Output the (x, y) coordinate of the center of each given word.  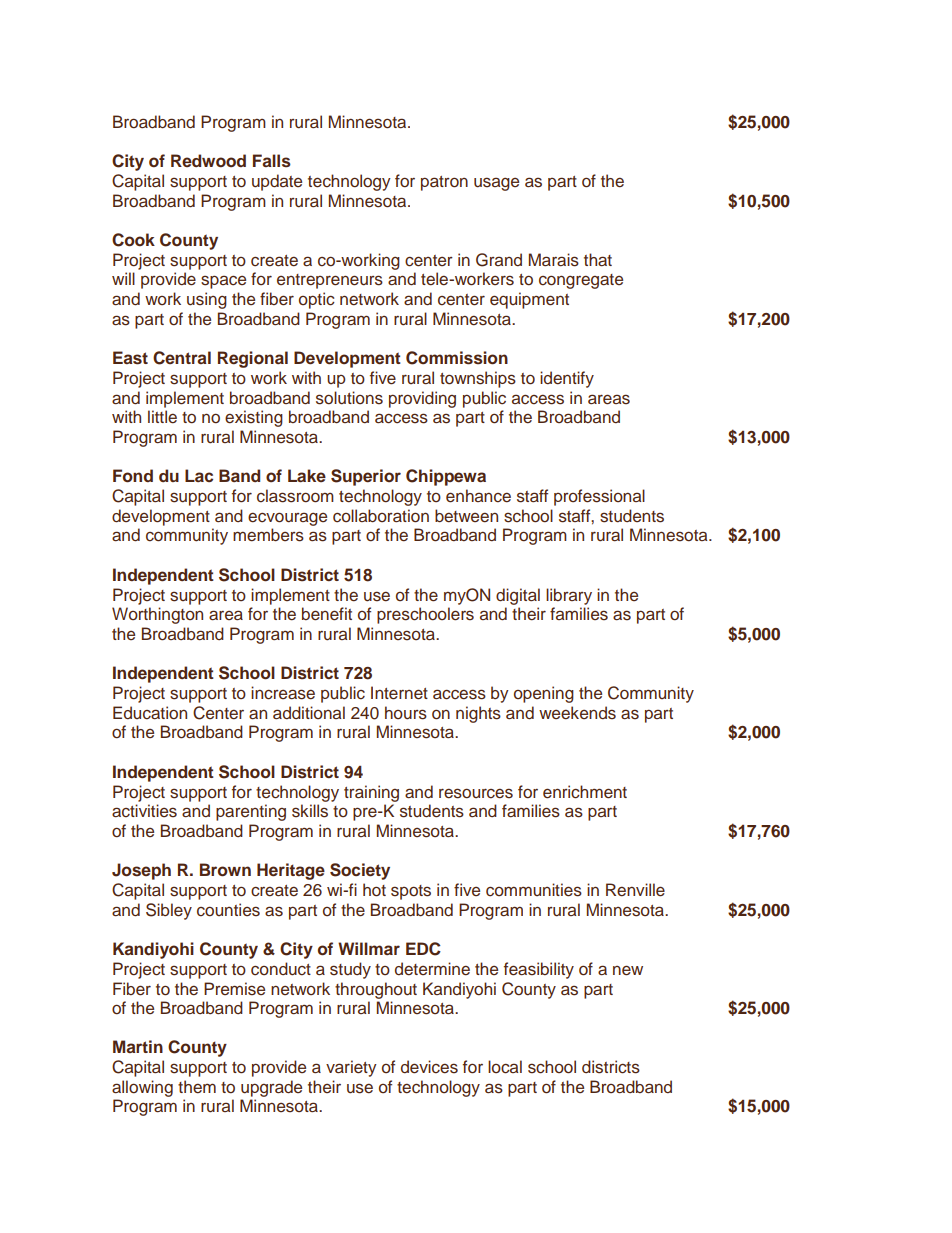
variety (351, 1068)
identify (567, 379)
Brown (225, 870)
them (197, 1087)
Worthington (157, 615)
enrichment (585, 792)
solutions (349, 398)
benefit (327, 614)
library (569, 596)
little (162, 417)
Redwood (208, 161)
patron (444, 183)
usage (496, 184)
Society (360, 871)
